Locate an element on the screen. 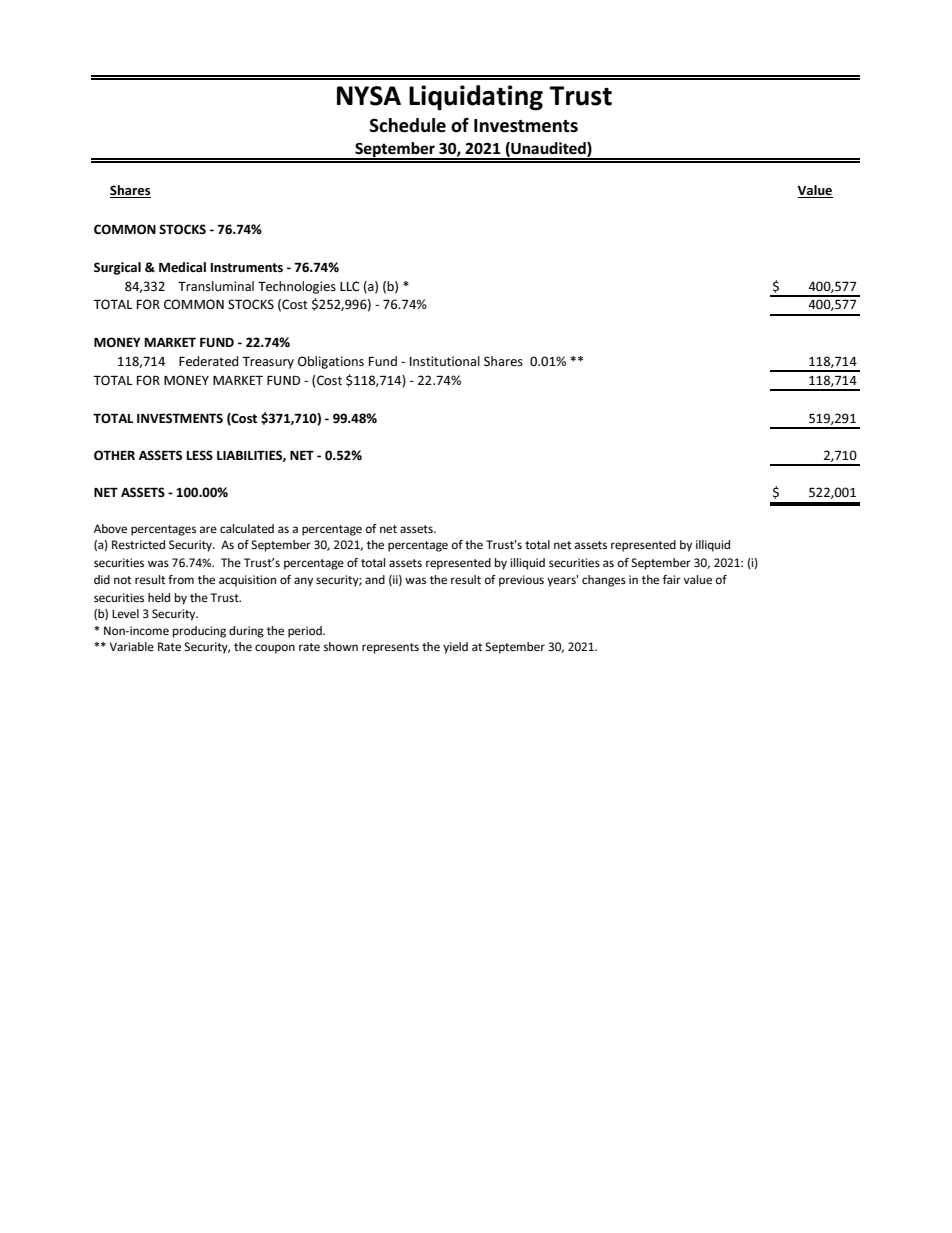 Image resolution: width=952 pixels, height=1233 pixels. Schedule is located at coordinates (408, 125).
